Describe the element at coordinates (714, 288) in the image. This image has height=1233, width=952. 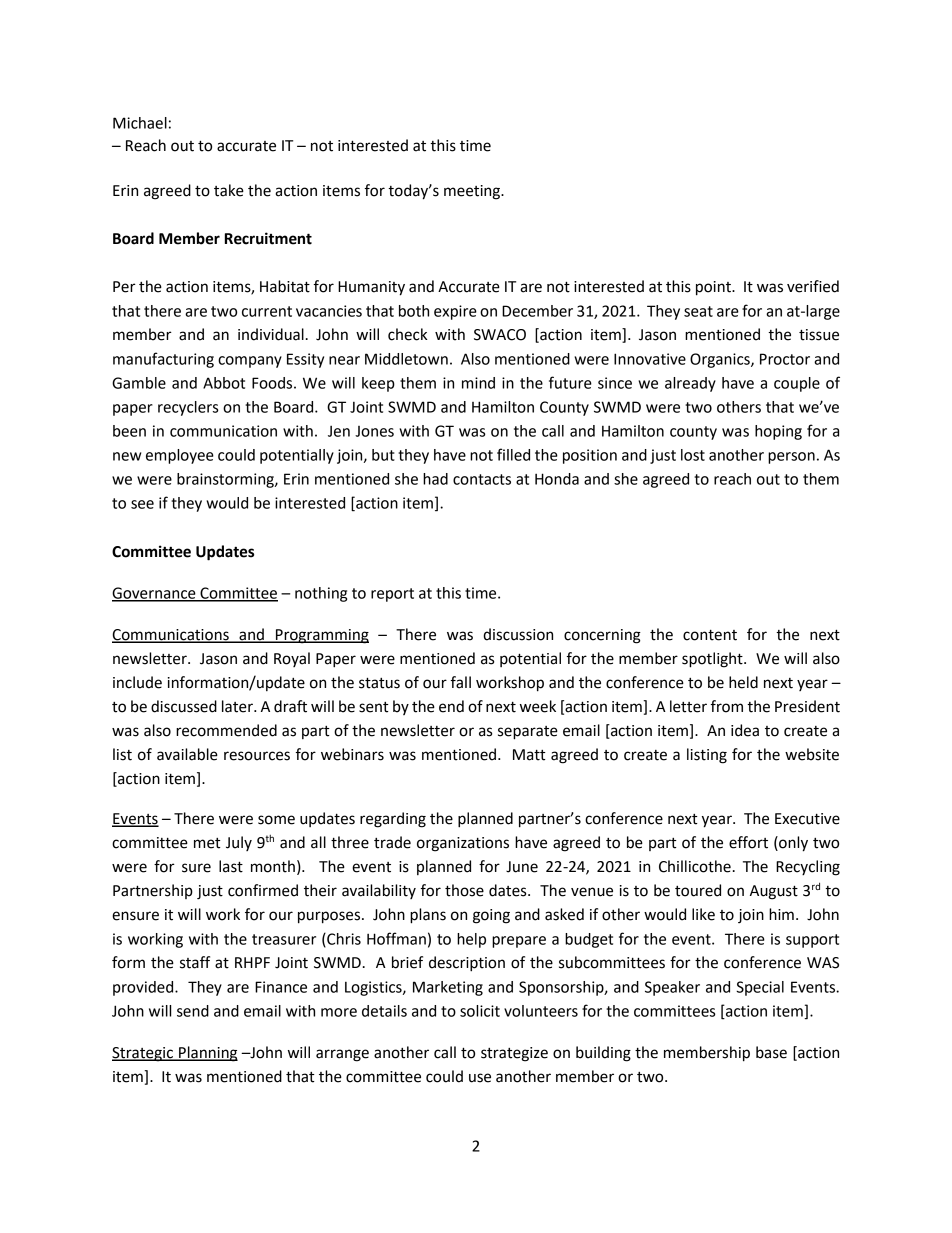
I see `point` at that location.
